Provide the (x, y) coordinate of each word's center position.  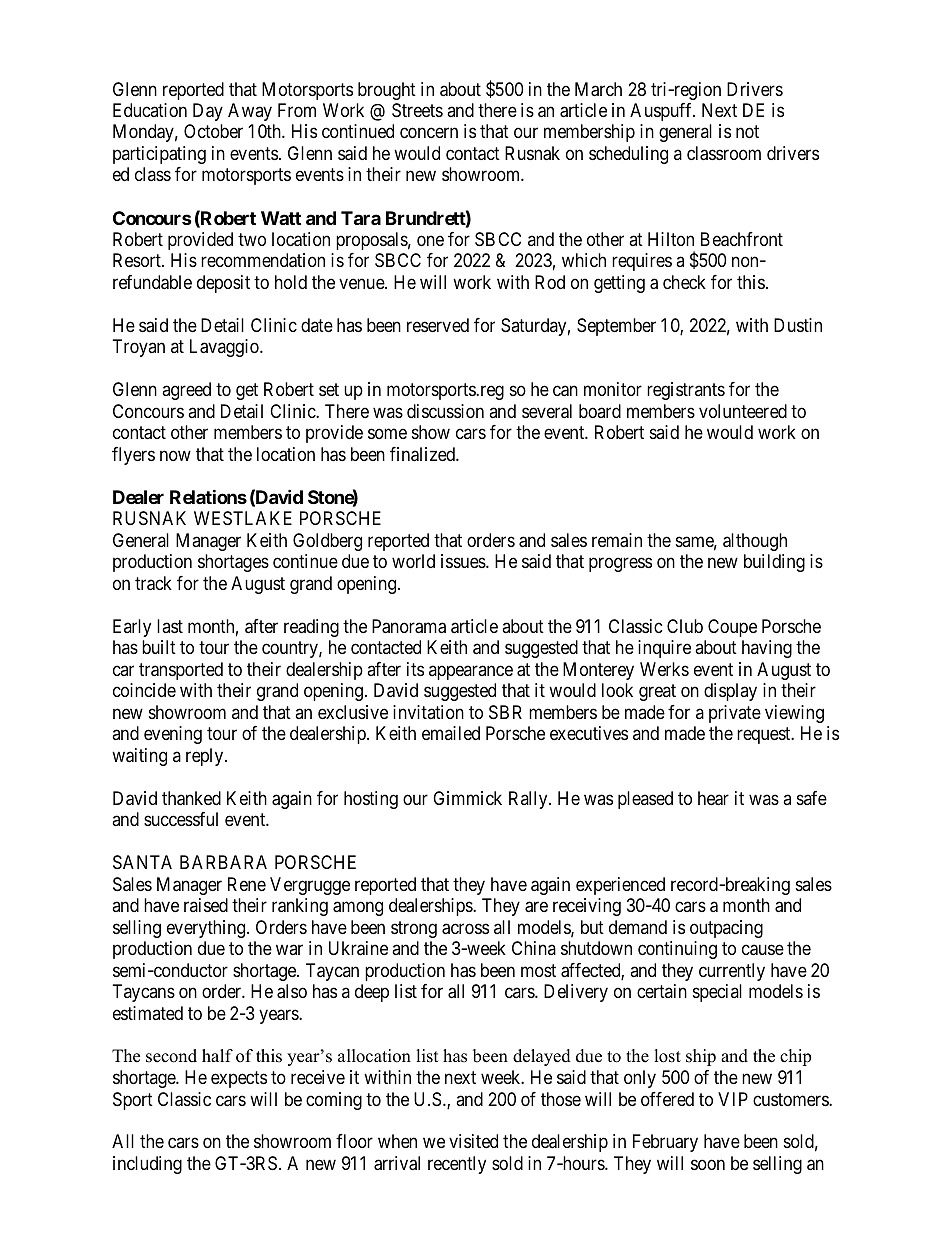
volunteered (743, 411)
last (170, 626)
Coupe (732, 628)
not (747, 132)
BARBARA (223, 862)
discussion (445, 411)
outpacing (726, 929)
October (213, 131)
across (465, 929)
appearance (471, 672)
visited (473, 1141)
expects (239, 1079)
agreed (186, 391)
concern (429, 133)
